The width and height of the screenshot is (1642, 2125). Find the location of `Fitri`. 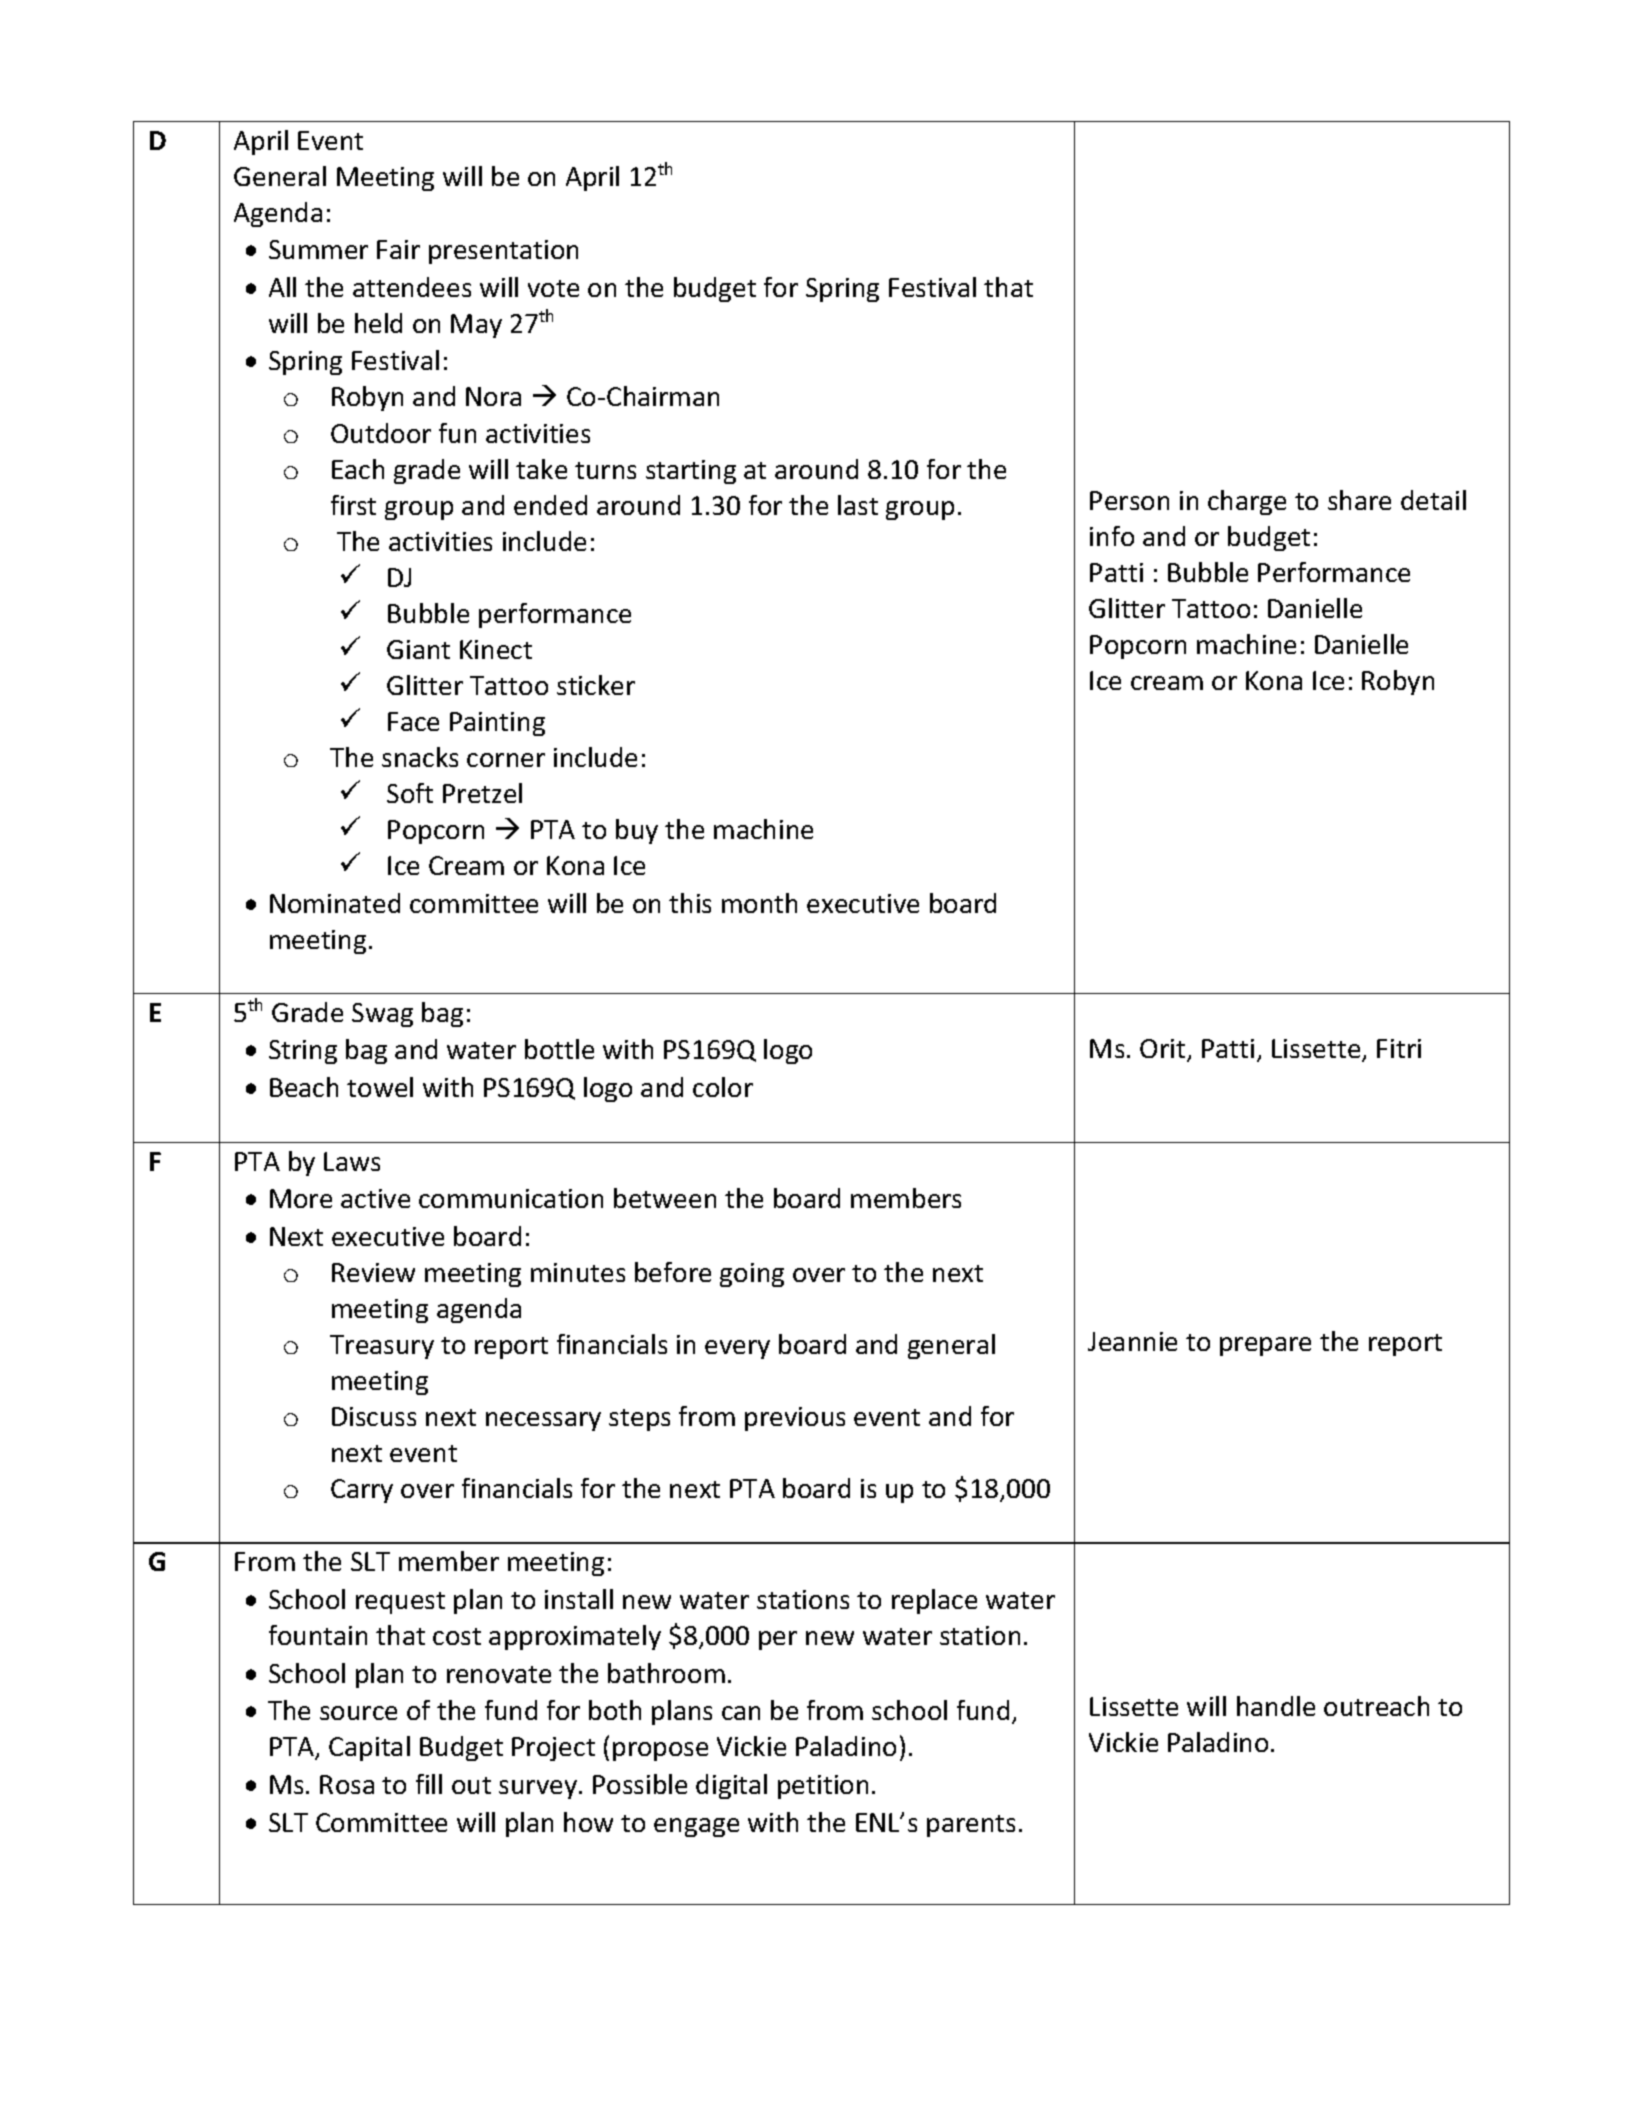

Fitri is located at coordinates (1399, 1048).
